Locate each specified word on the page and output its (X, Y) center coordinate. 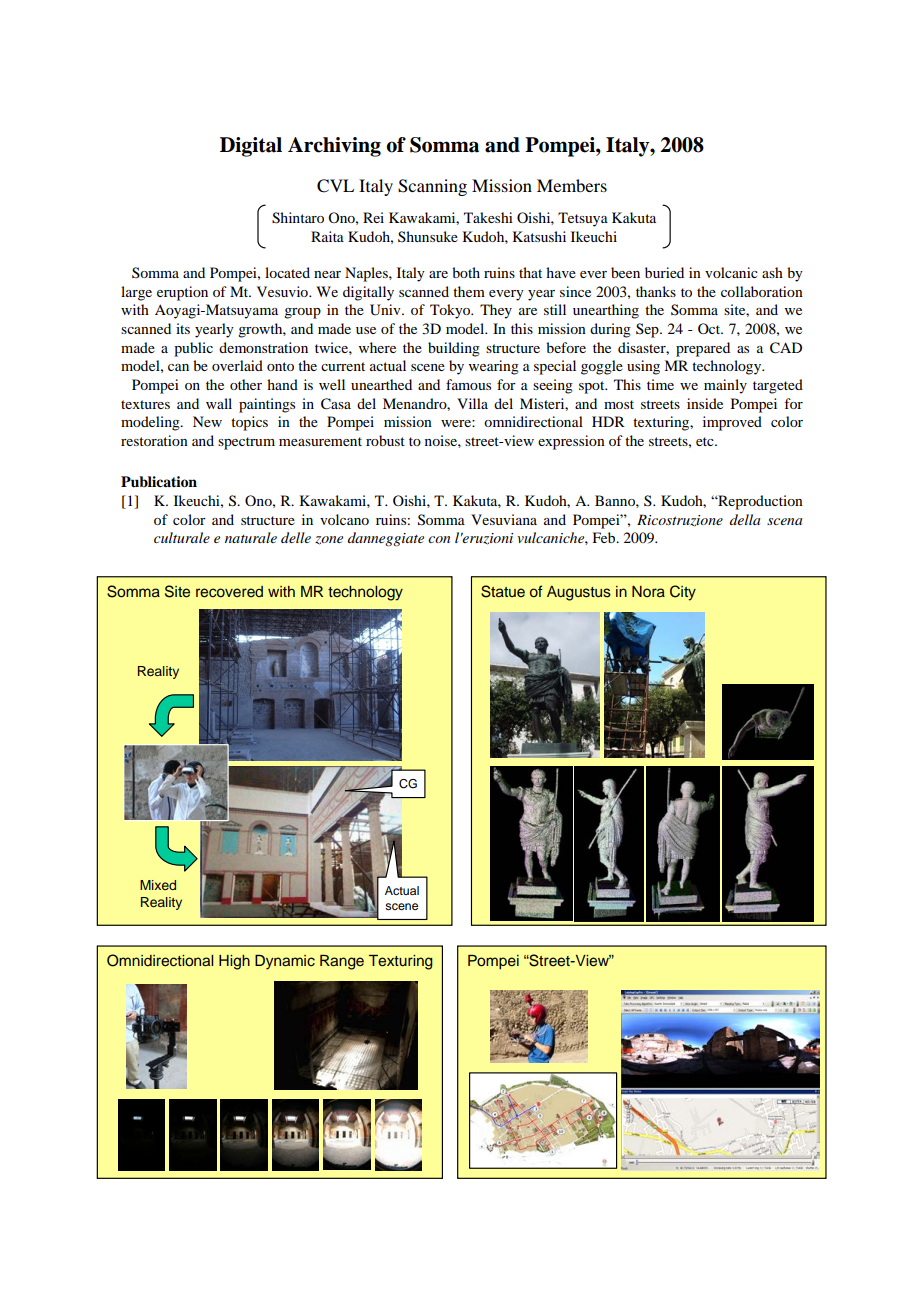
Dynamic (285, 962)
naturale (251, 537)
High (234, 962)
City (683, 593)
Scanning (432, 187)
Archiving (334, 147)
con (439, 539)
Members (572, 185)
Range (342, 962)
